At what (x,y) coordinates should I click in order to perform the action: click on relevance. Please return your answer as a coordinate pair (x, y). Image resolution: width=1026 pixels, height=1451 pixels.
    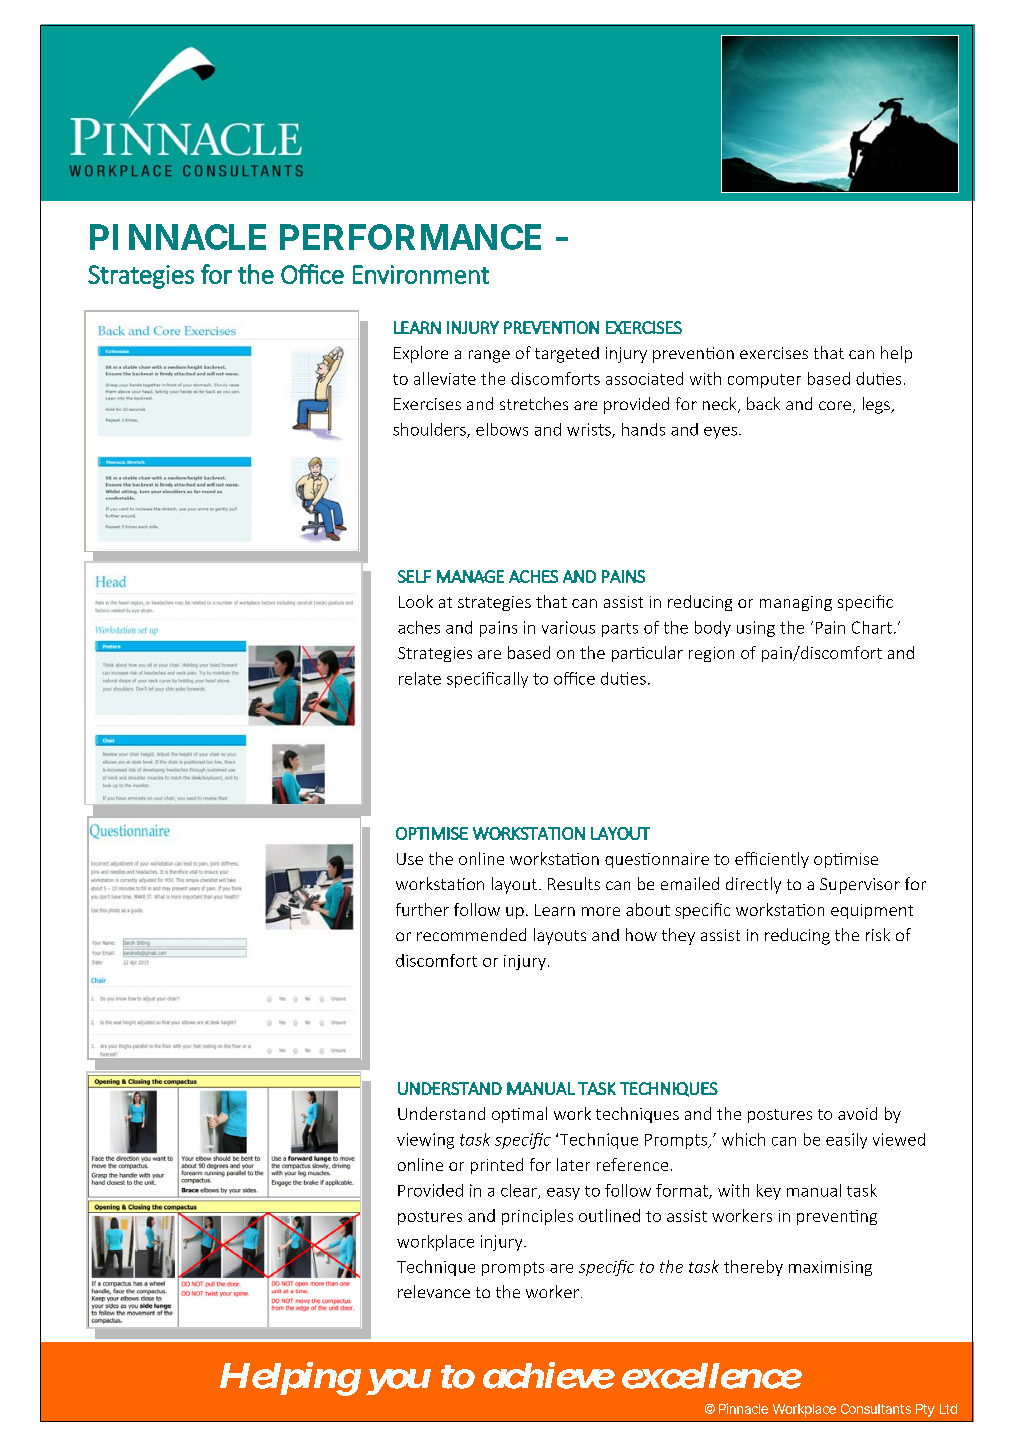
    Looking at the image, I should click on (434, 1291).
